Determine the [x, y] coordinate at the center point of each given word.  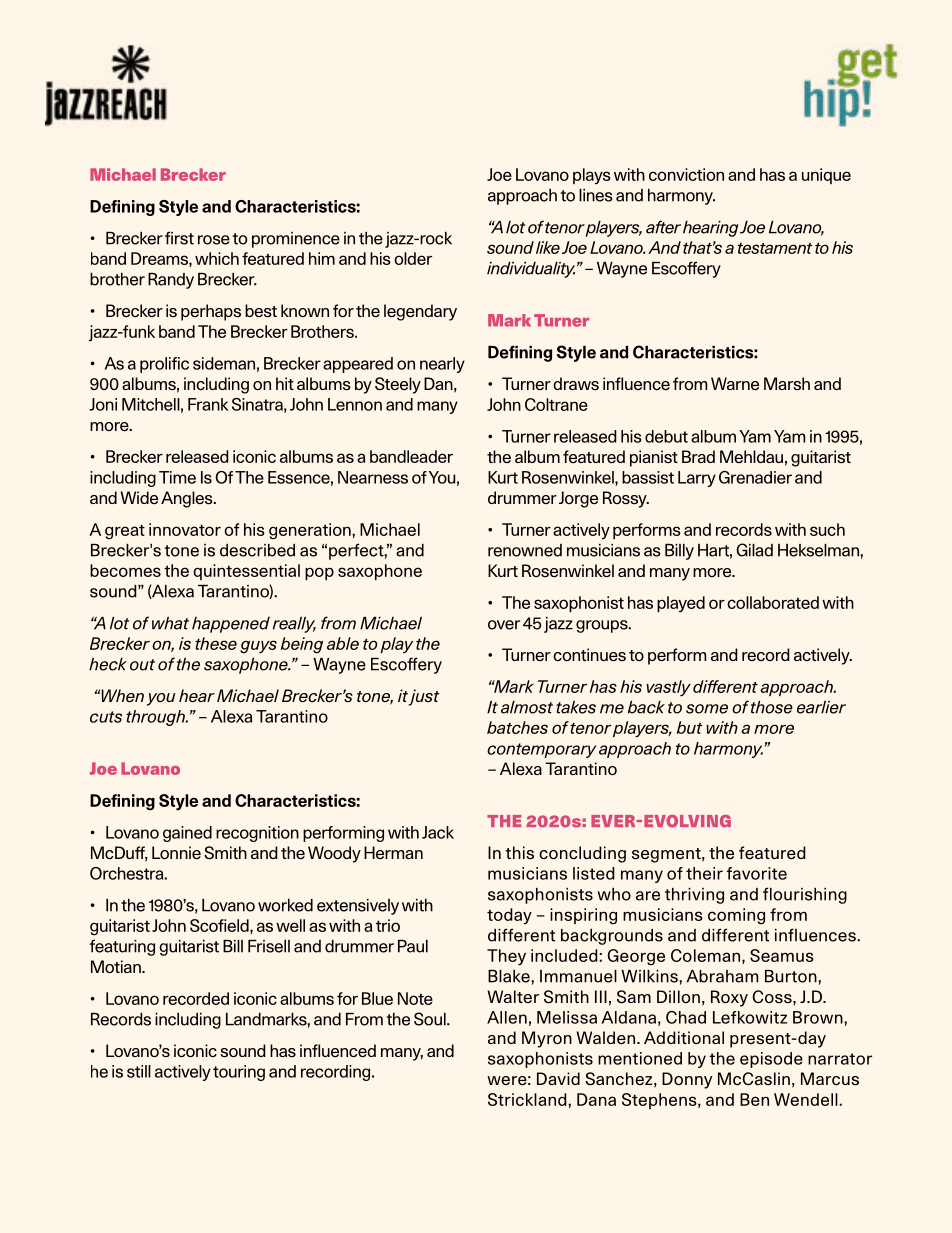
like [548, 247]
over [504, 625]
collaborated [773, 602]
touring [239, 1073]
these [216, 643]
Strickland [528, 1099]
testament [775, 248]
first [179, 238]
